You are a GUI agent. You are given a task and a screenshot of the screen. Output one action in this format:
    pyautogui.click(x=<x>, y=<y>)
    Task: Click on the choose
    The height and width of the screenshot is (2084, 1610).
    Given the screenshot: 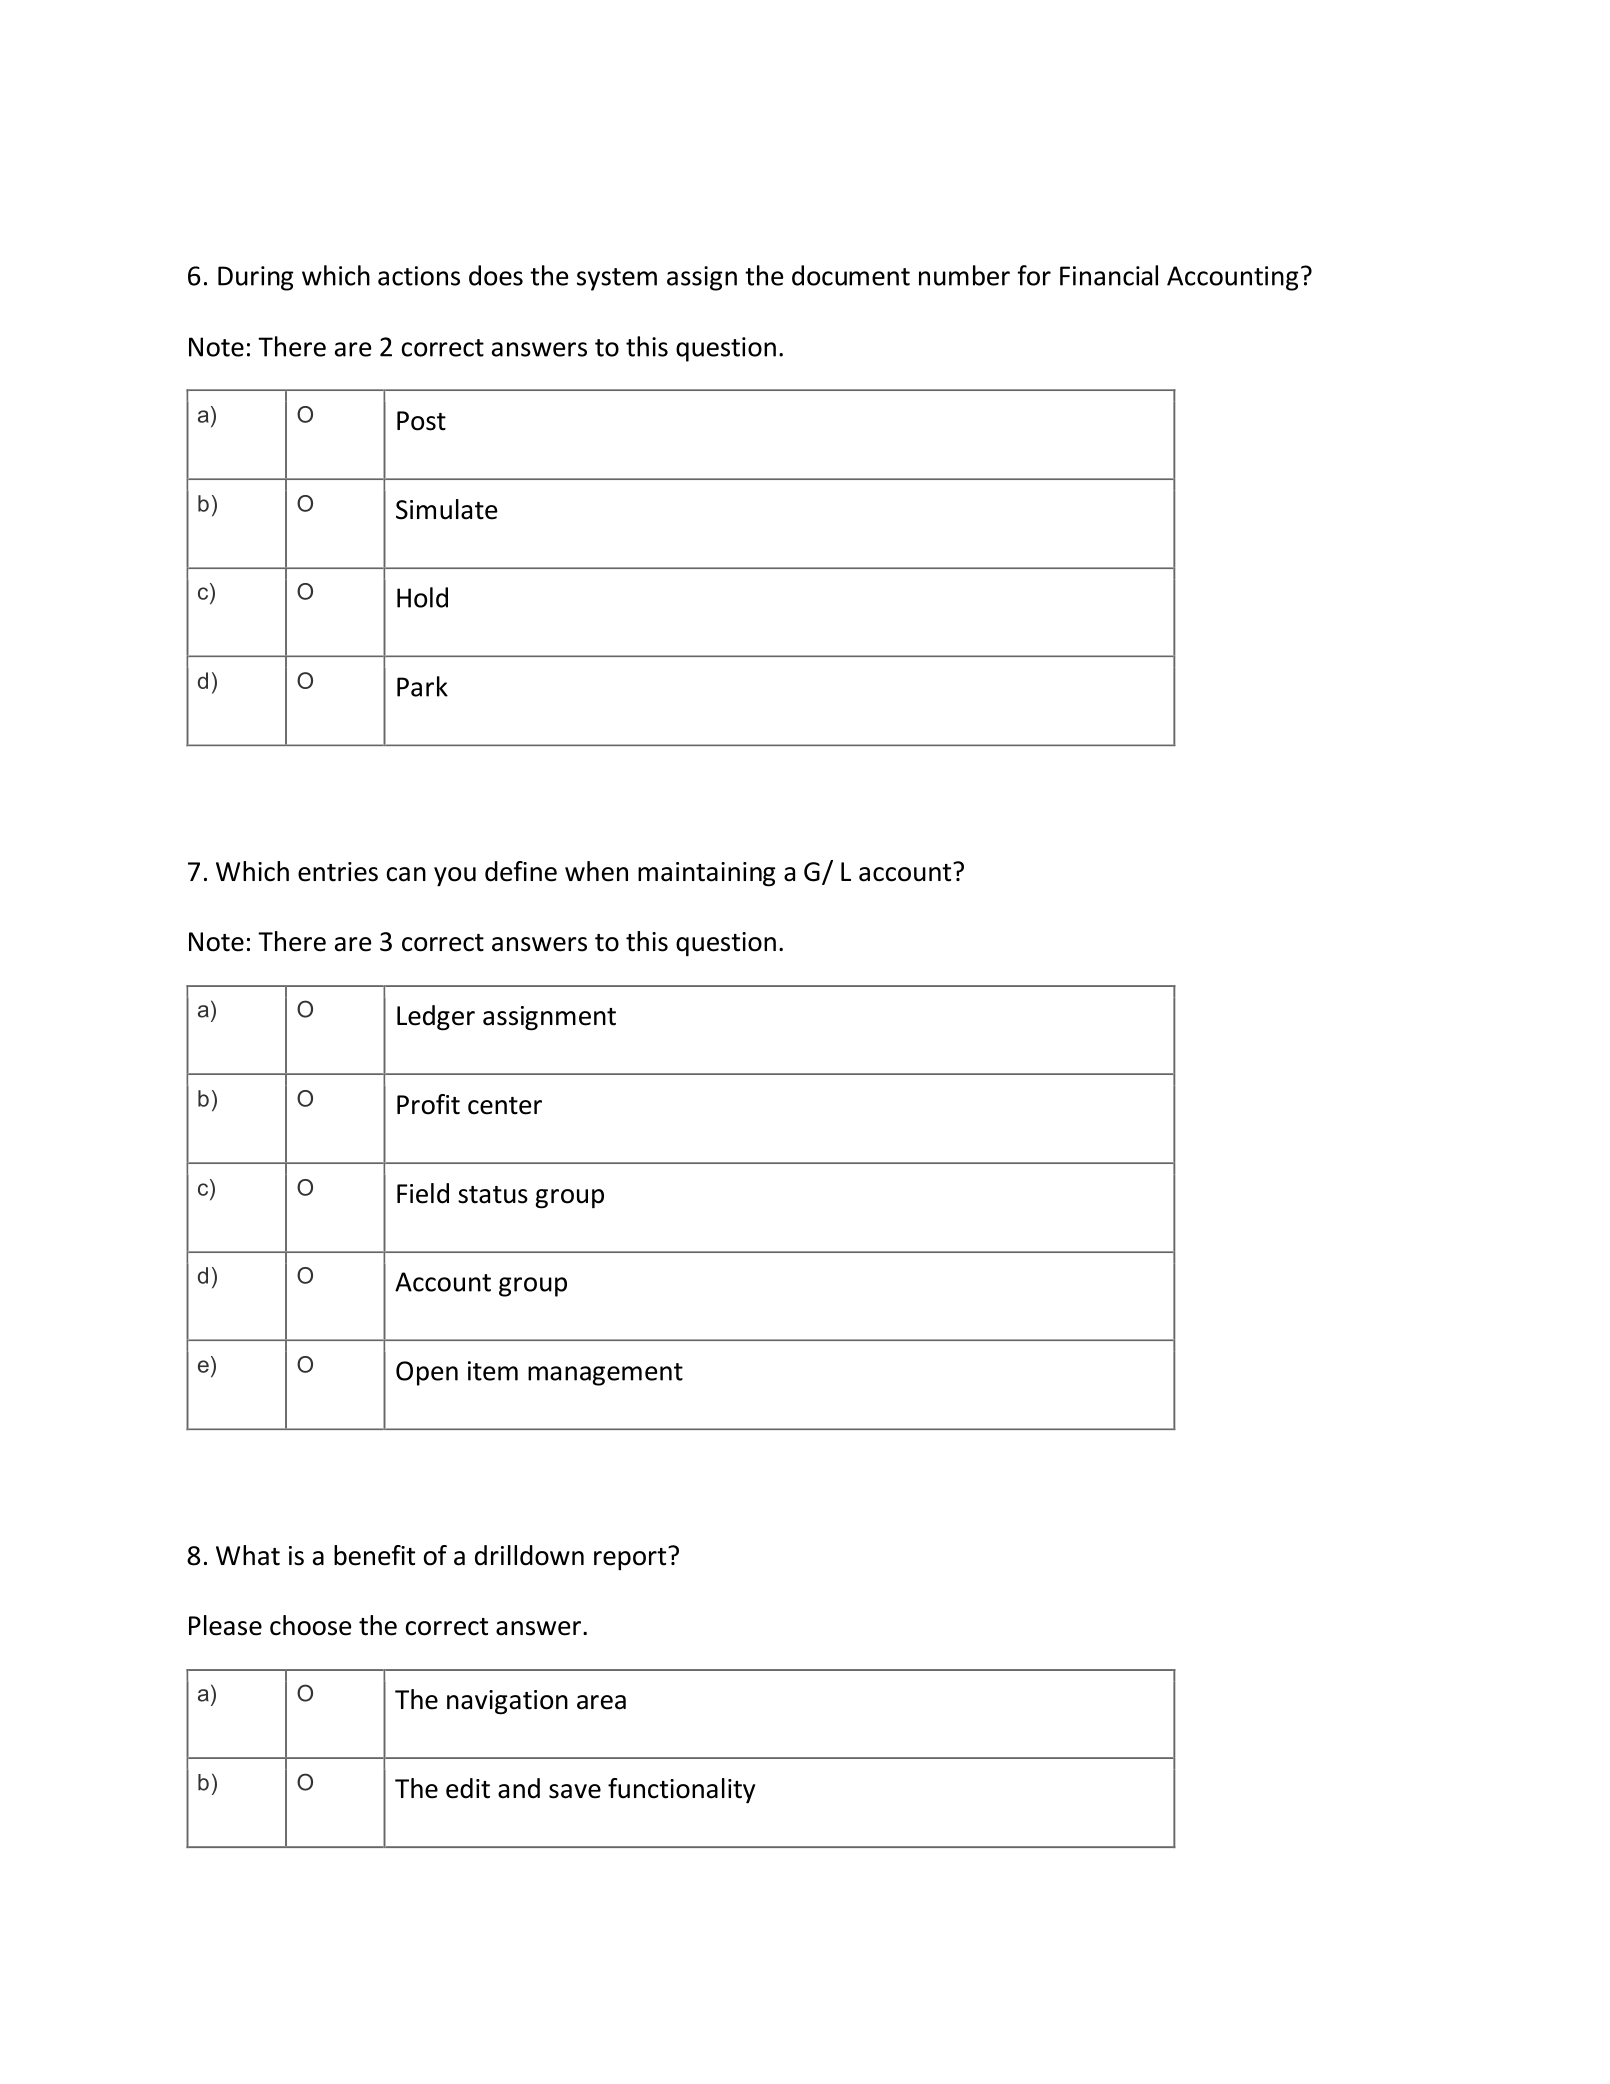 What is the action you would take?
    pyautogui.click(x=310, y=1625)
